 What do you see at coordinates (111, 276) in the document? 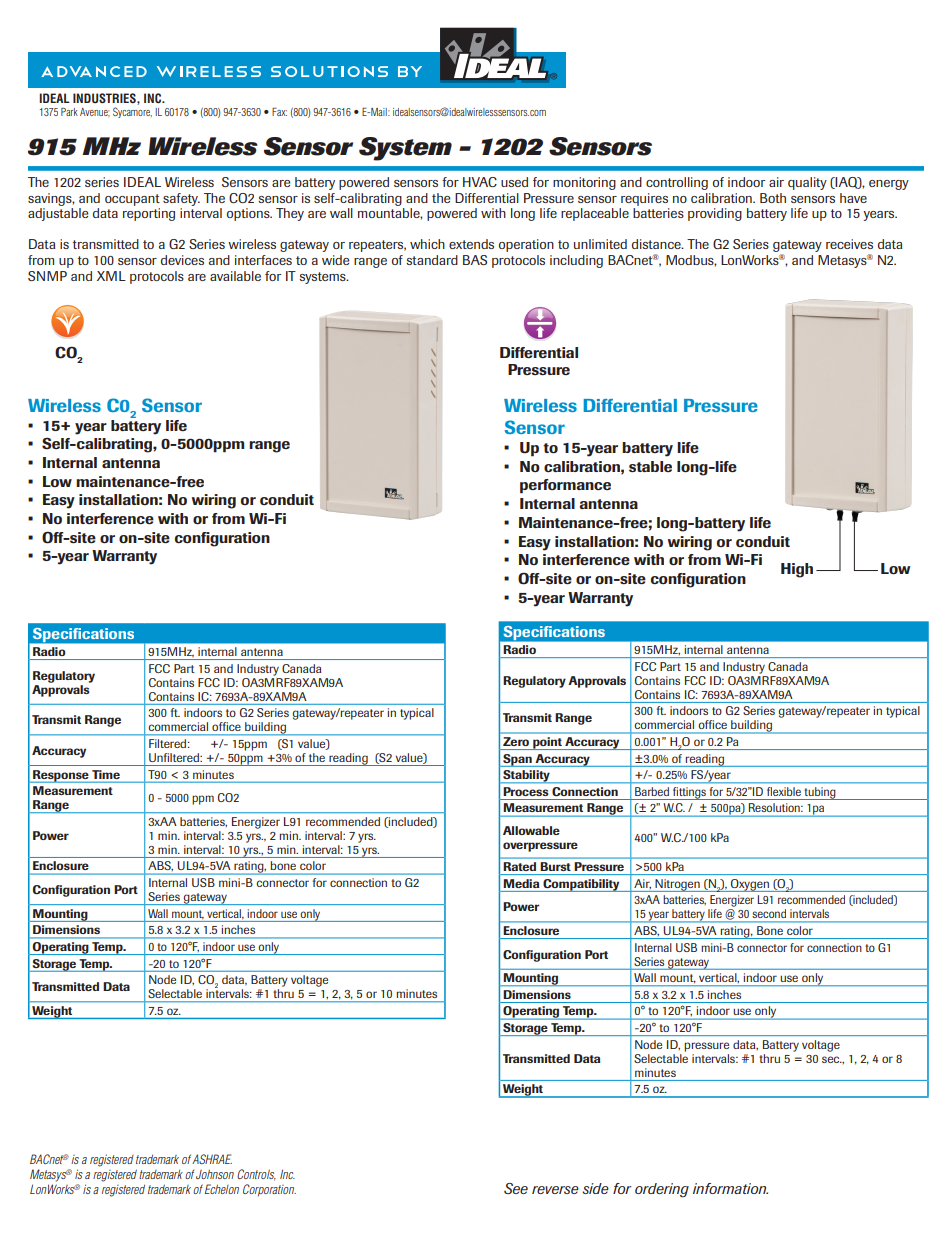
I see `XML` at bounding box center [111, 276].
